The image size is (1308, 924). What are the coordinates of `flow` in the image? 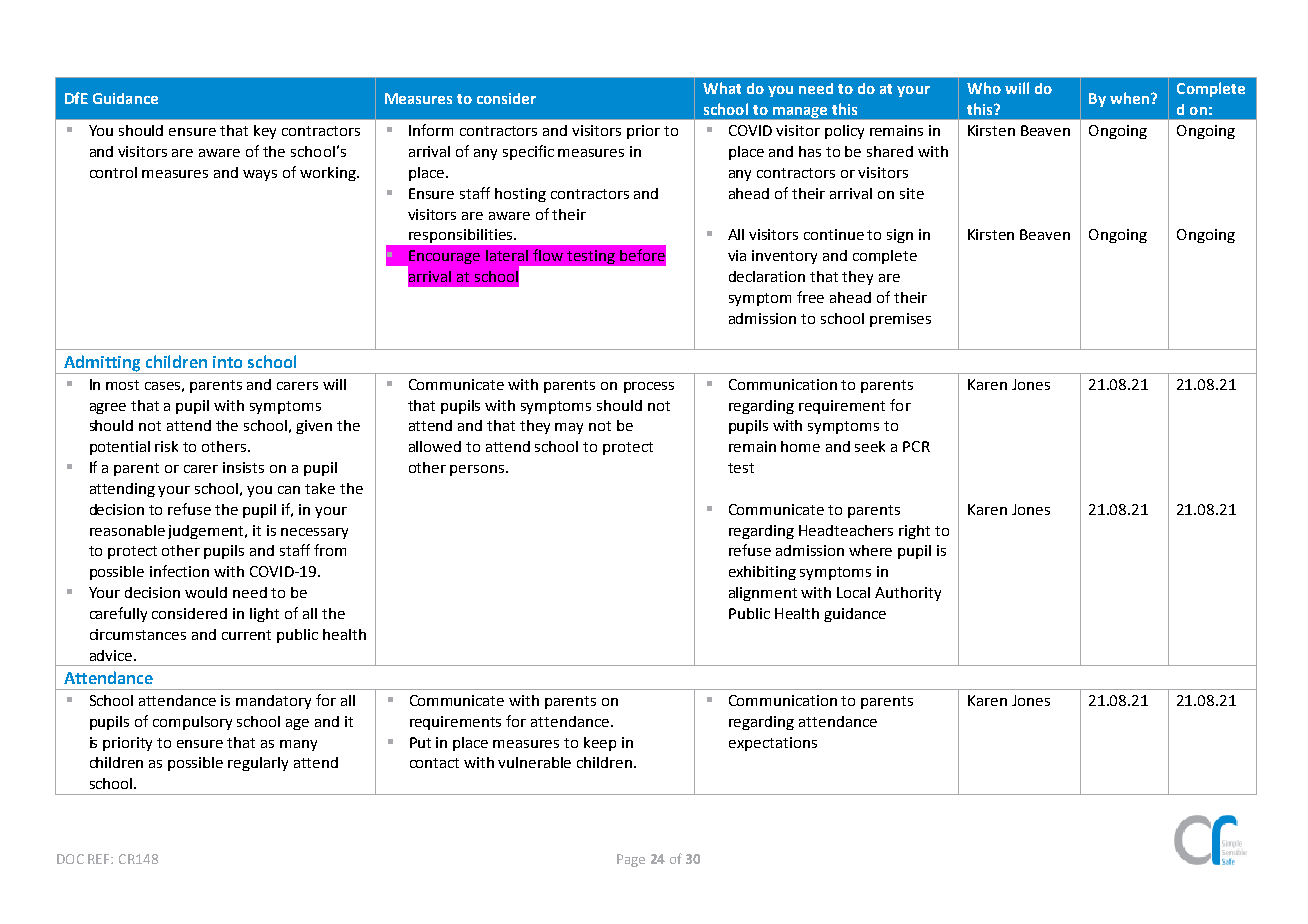 It's located at (548, 255).
